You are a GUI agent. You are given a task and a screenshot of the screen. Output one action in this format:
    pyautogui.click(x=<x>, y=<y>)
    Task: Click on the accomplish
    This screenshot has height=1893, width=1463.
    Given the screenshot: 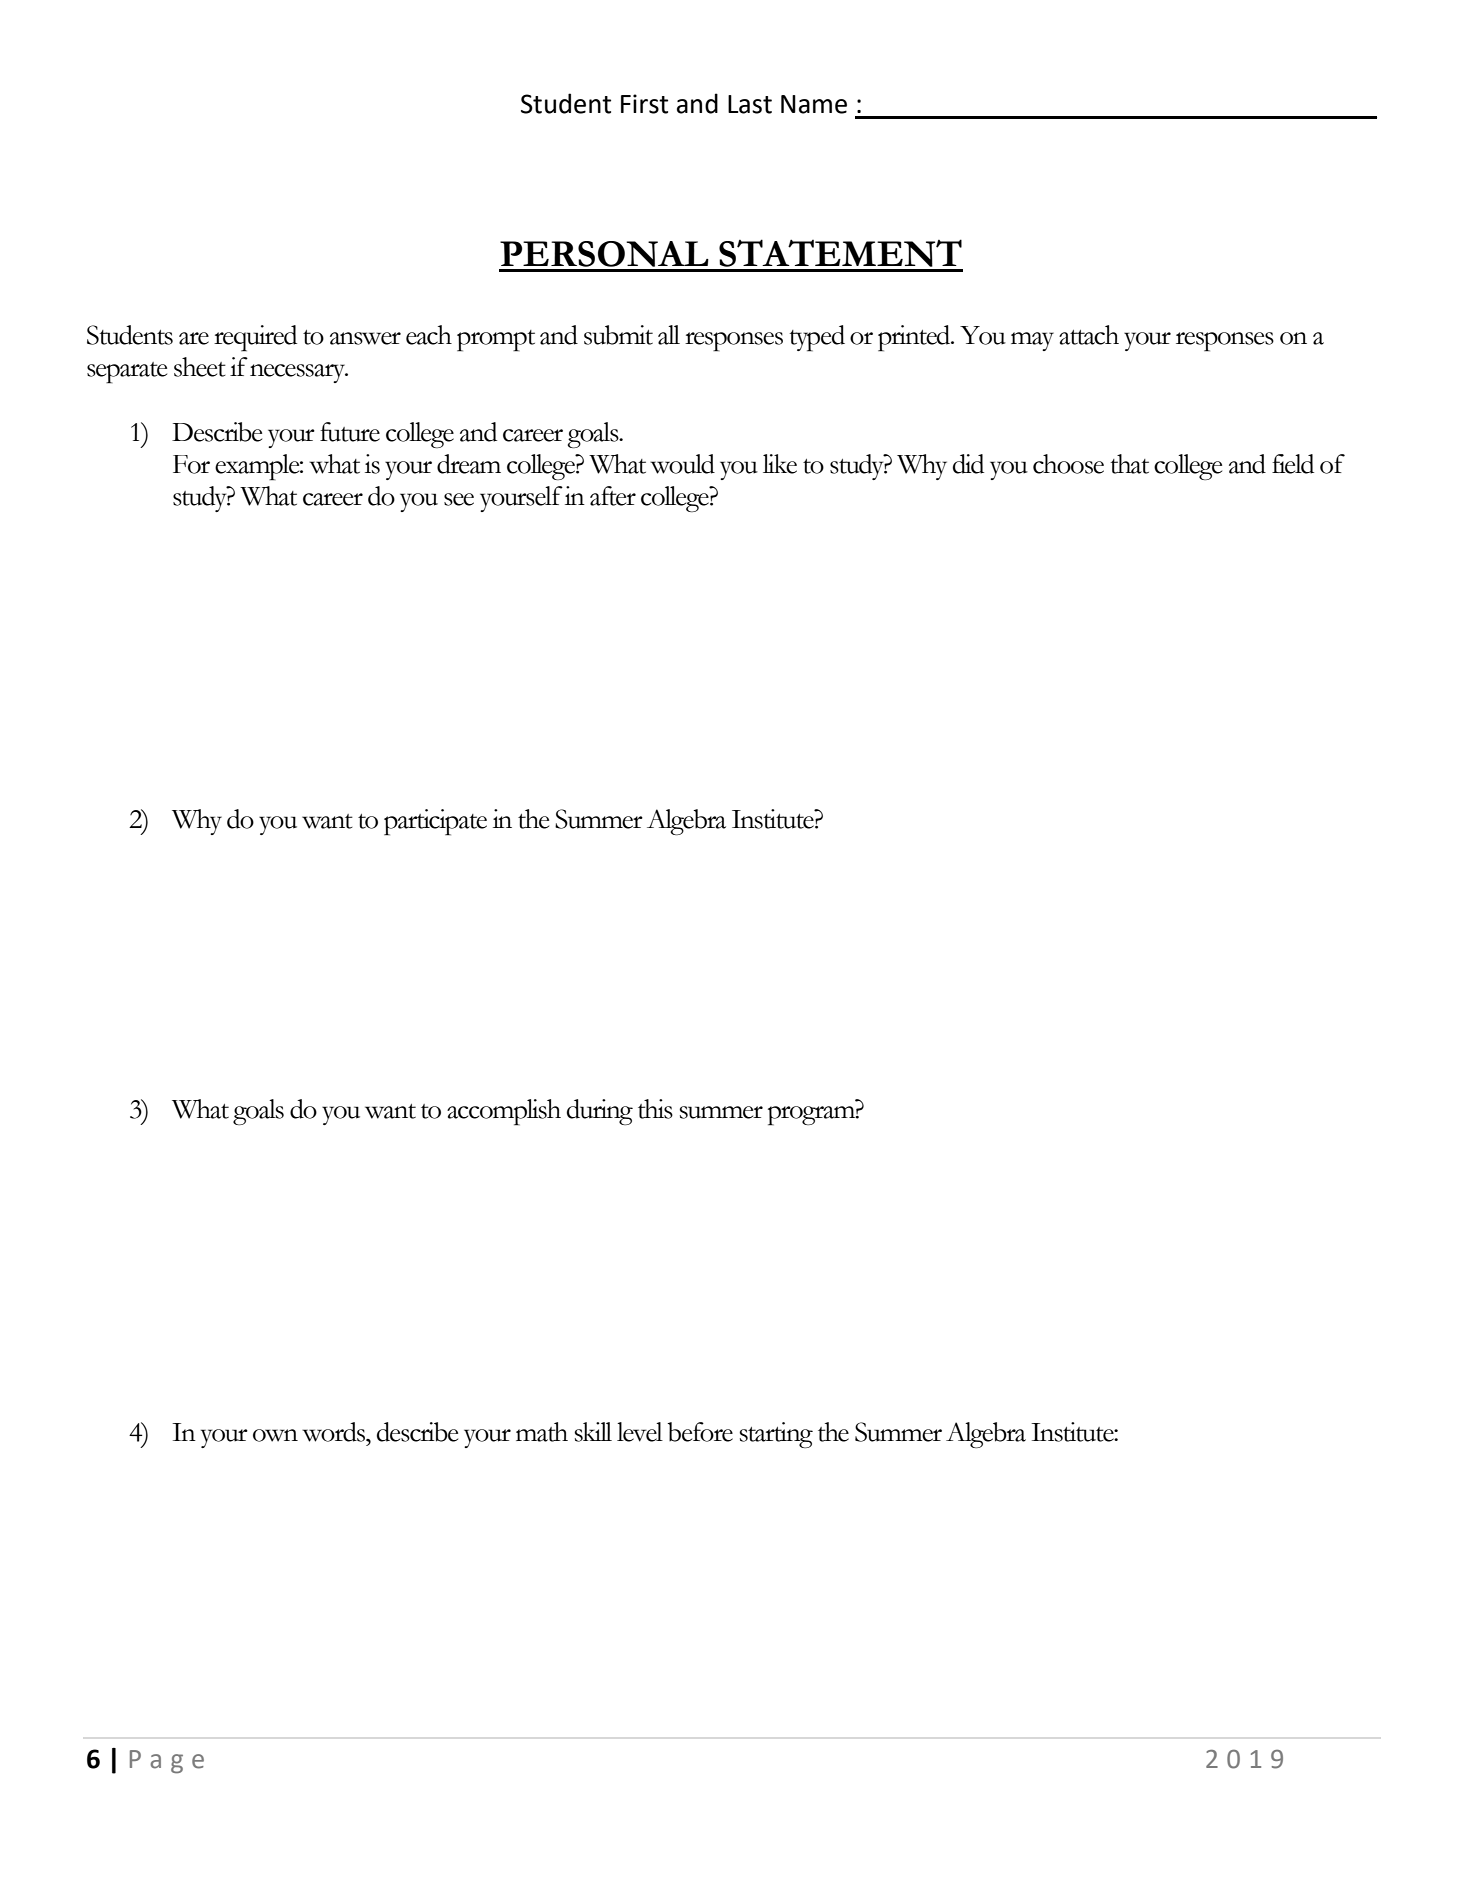 What is the action you would take?
    pyautogui.click(x=504, y=1112)
